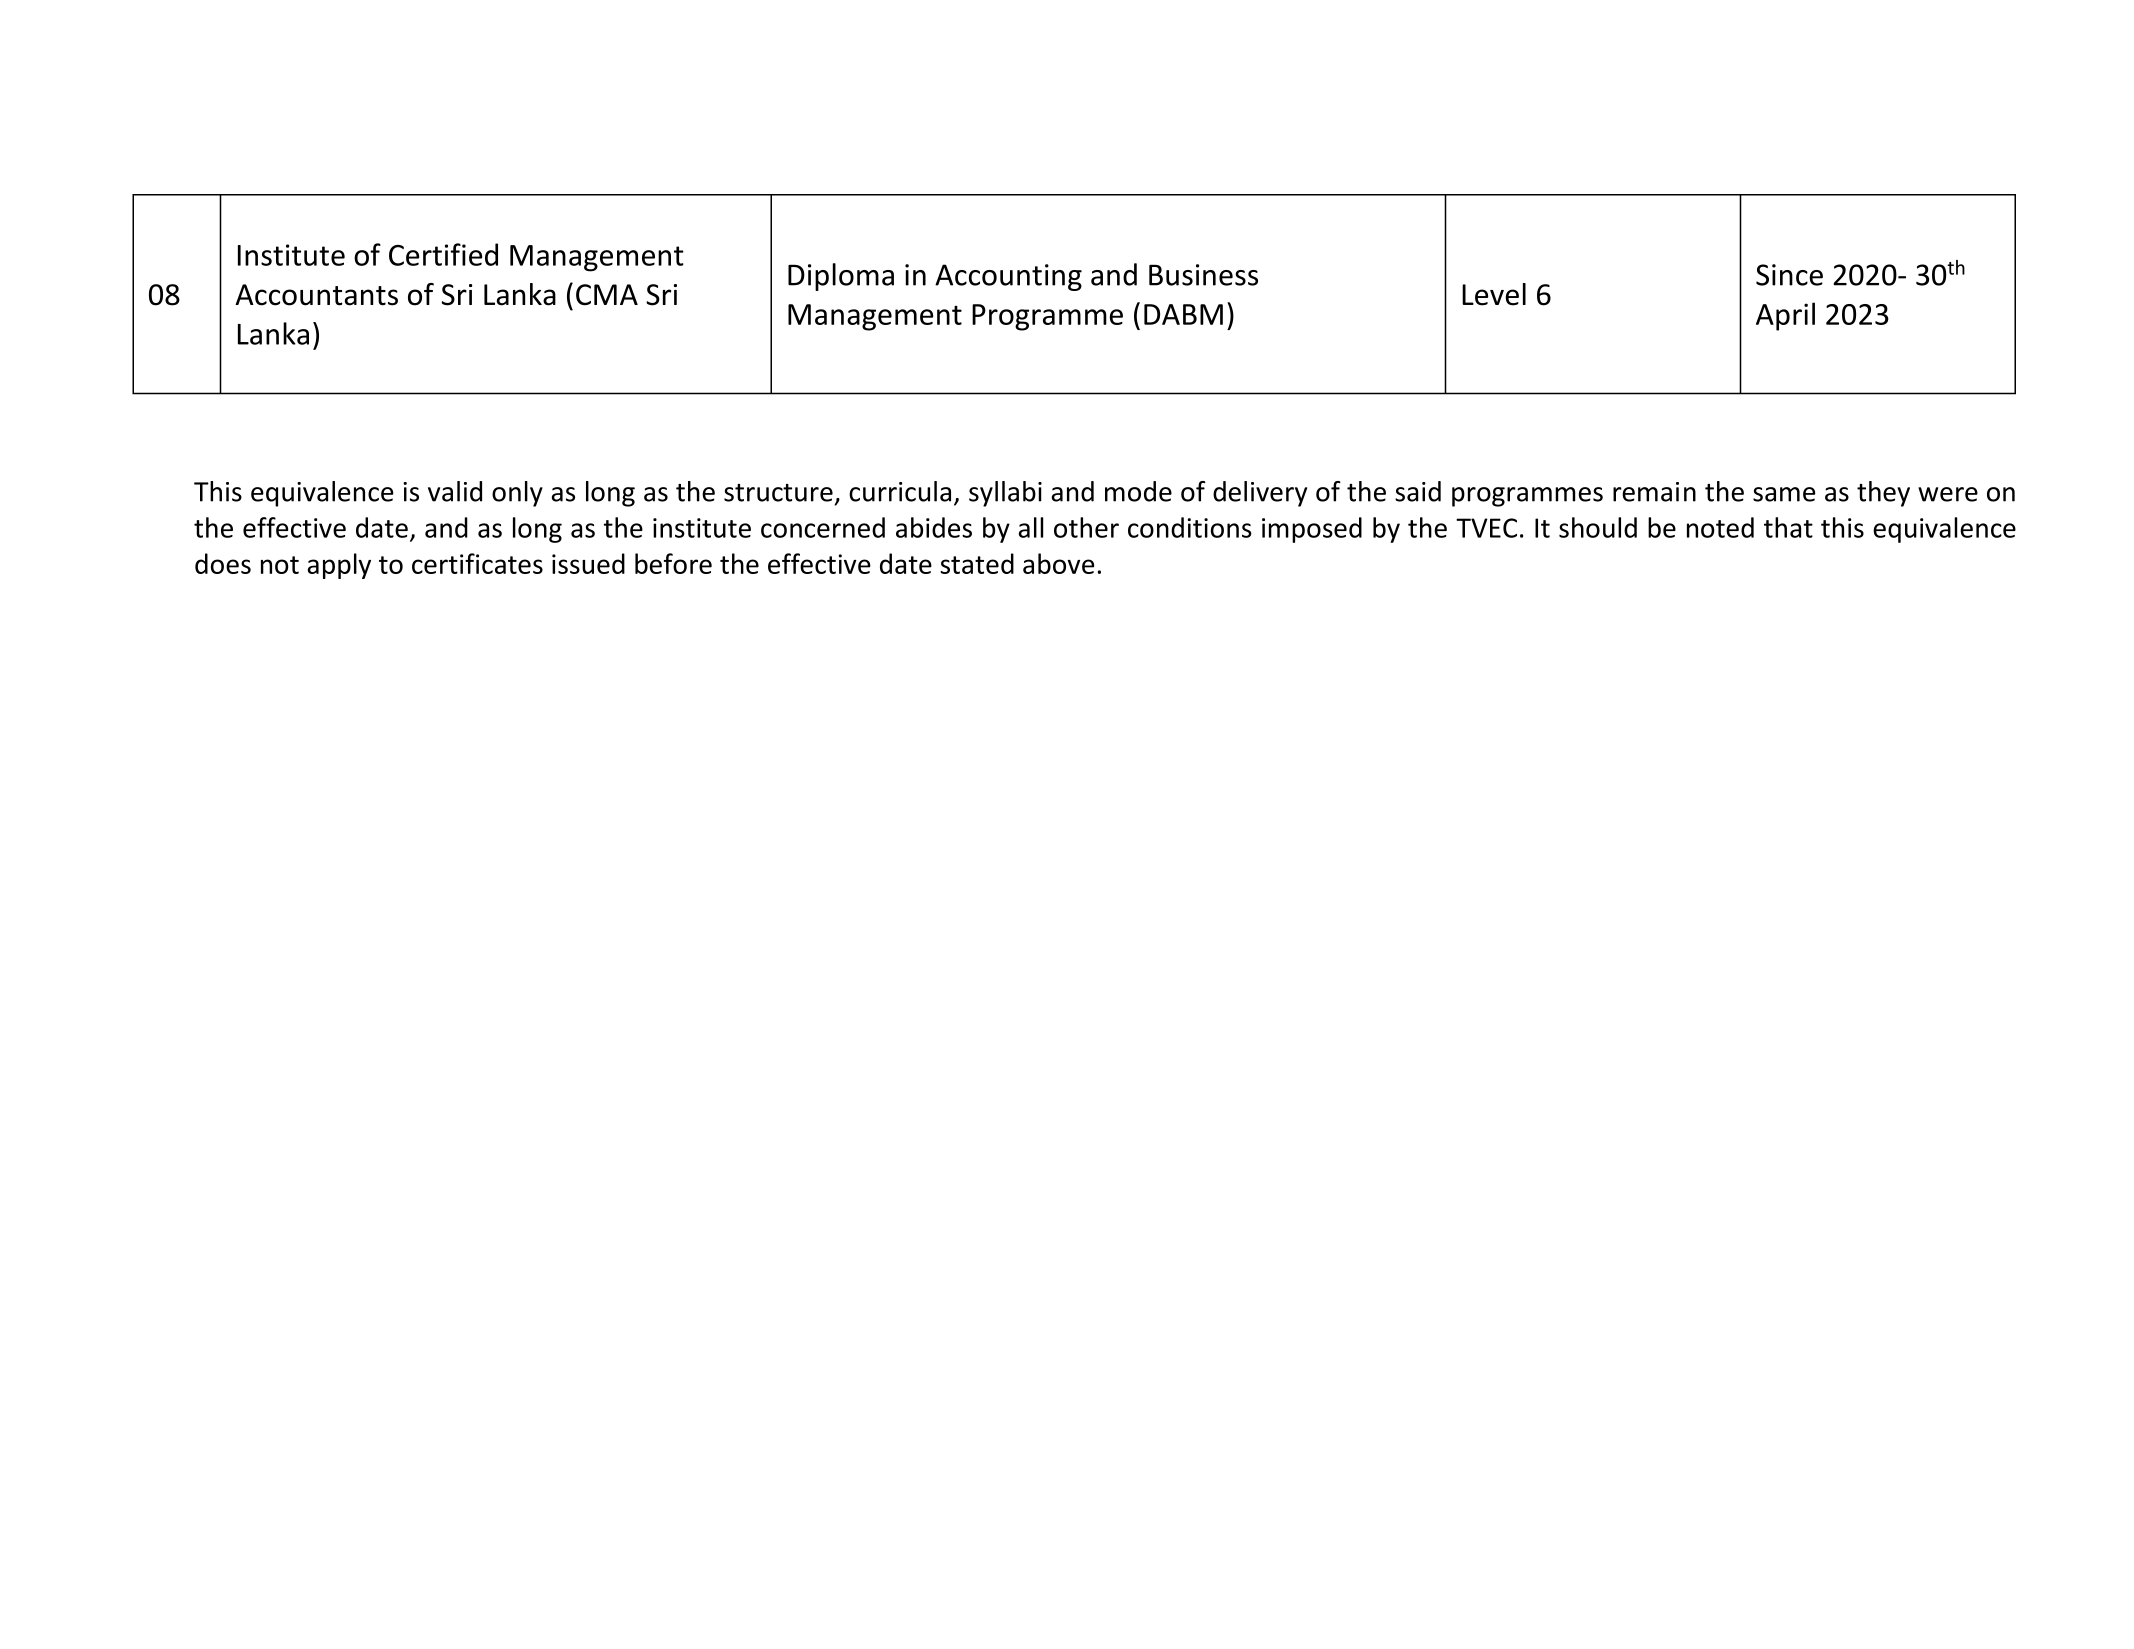  What do you see at coordinates (1008, 277) in the screenshot?
I see `Accounting` at bounding box center [1008, 277].
